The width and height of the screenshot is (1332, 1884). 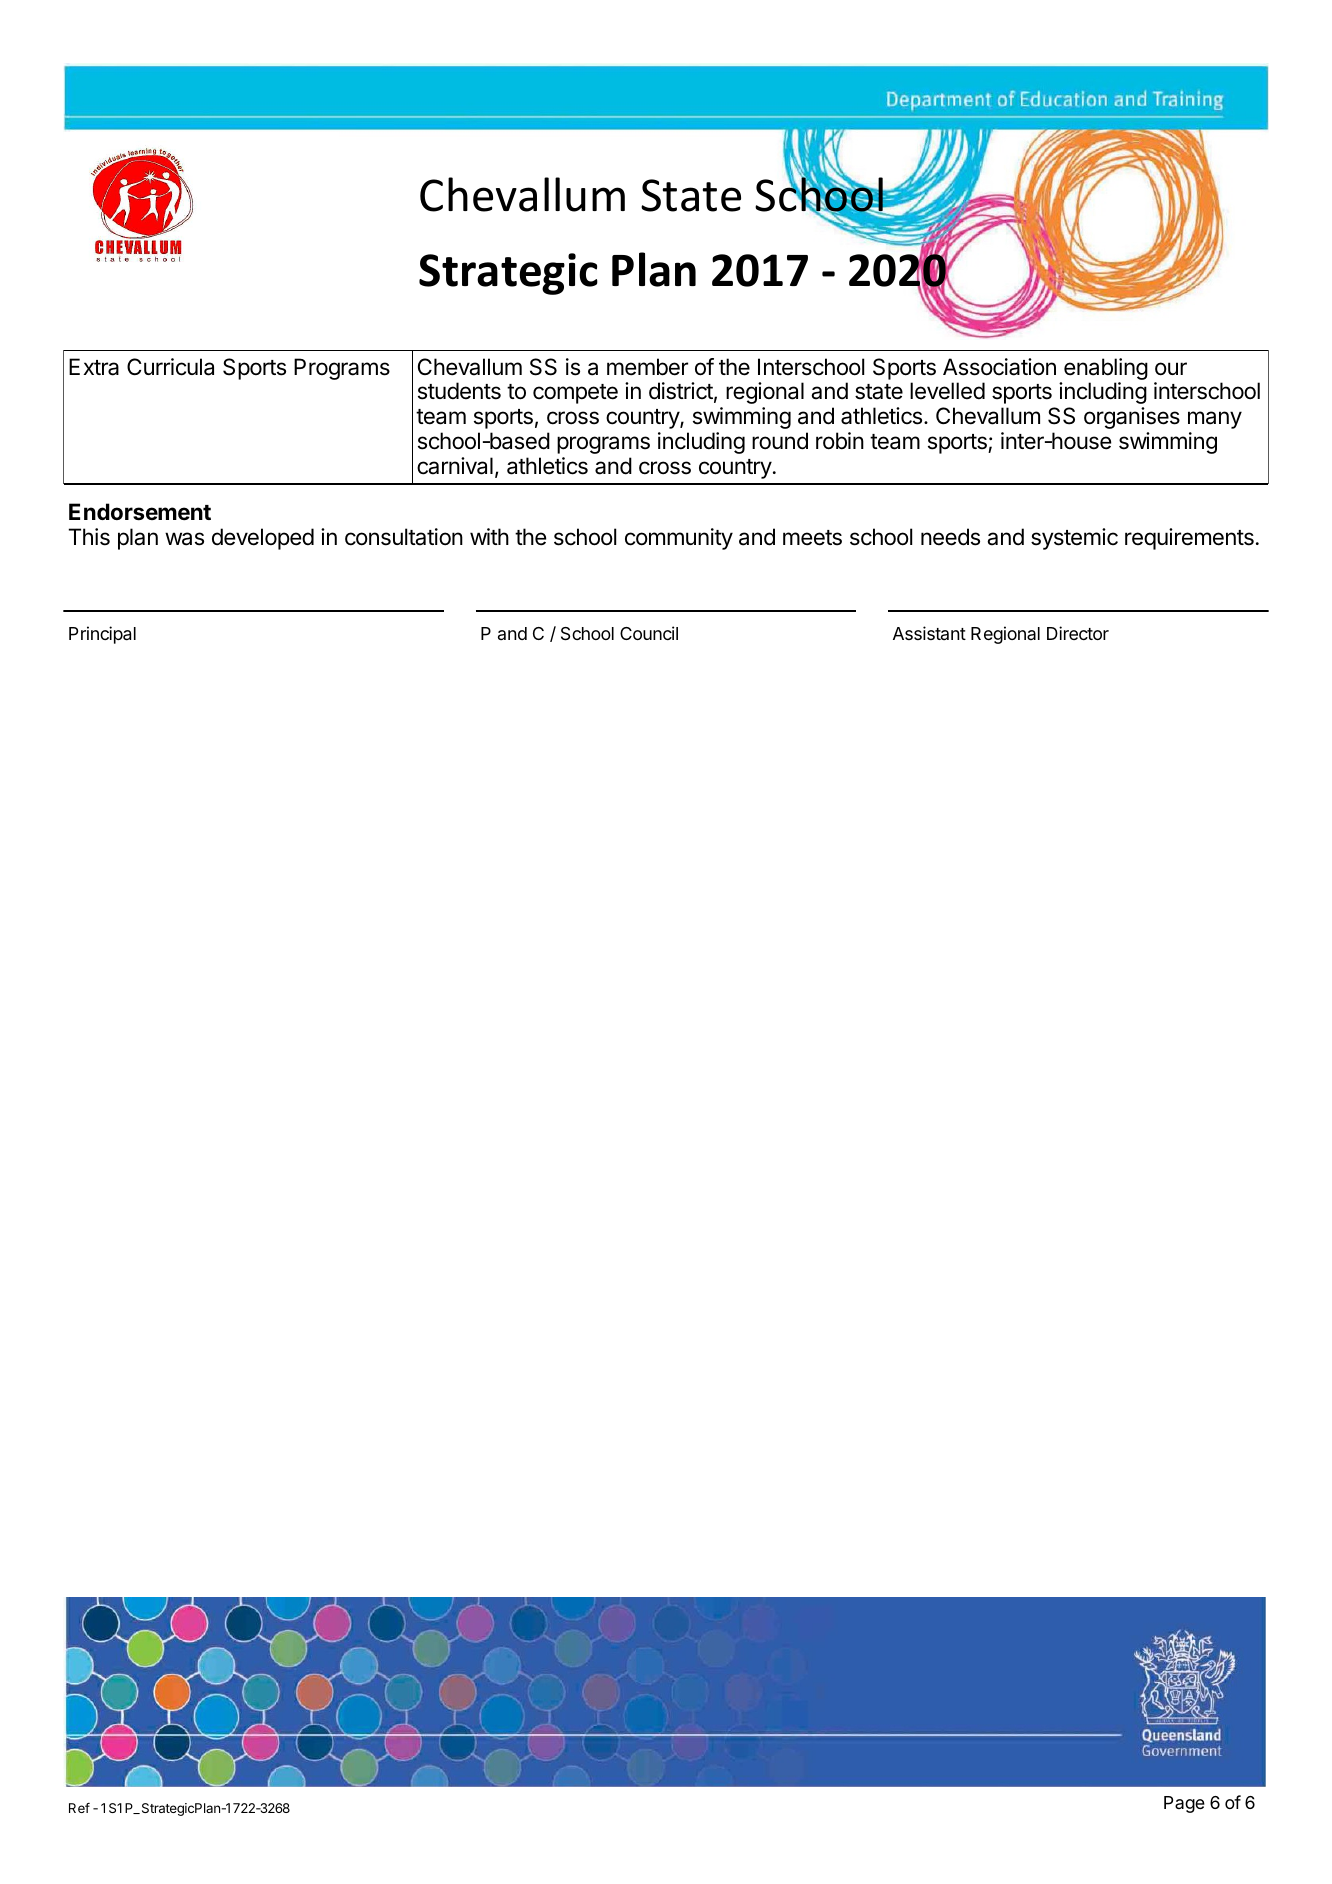 What do you see at coordinates (170, 367) in the screenshot?
I see `Curricula` at bounding box center [170, 367].
